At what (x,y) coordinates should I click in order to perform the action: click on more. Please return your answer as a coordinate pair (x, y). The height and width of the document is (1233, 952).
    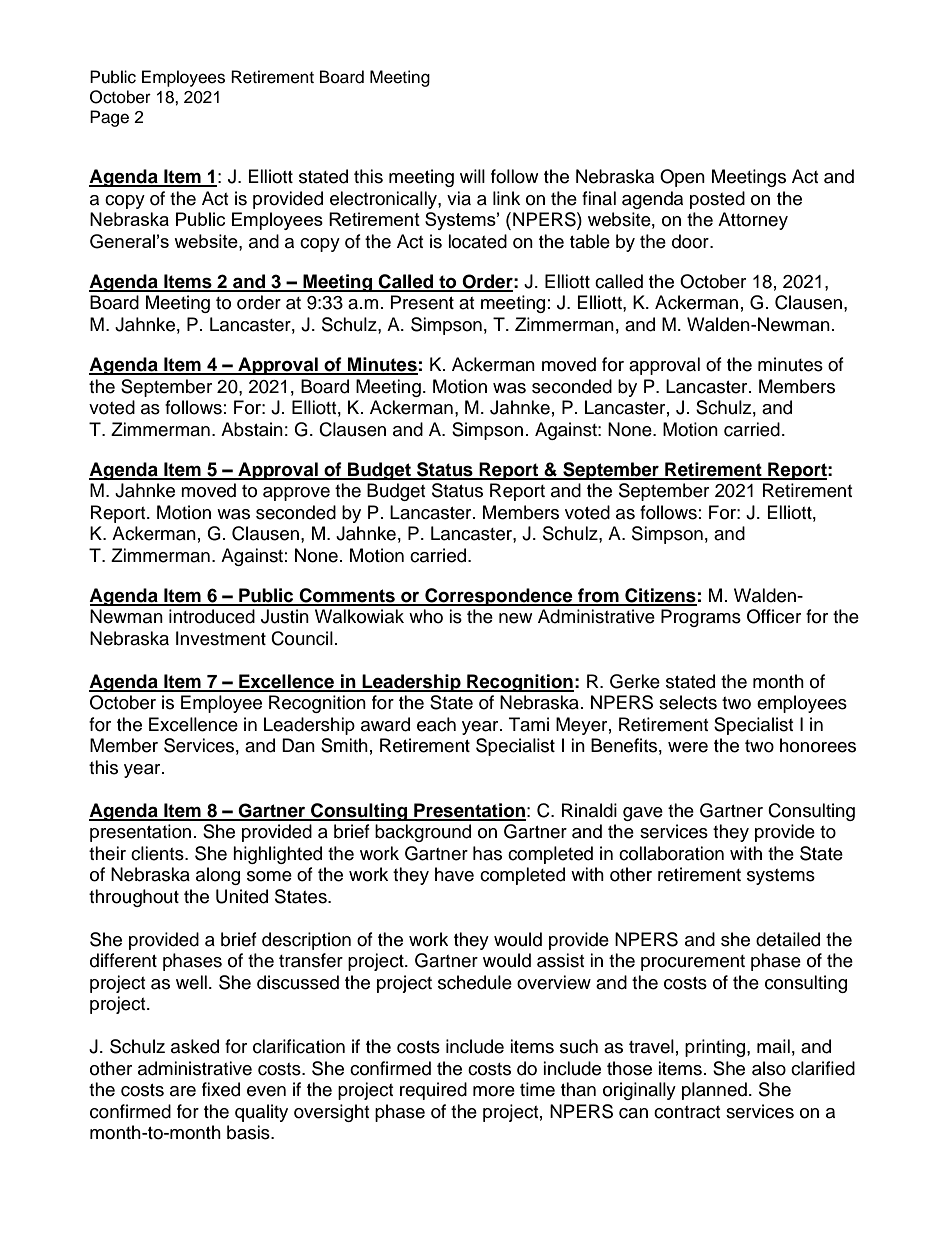
    Looking at the image, I should click on (494, 1091).
